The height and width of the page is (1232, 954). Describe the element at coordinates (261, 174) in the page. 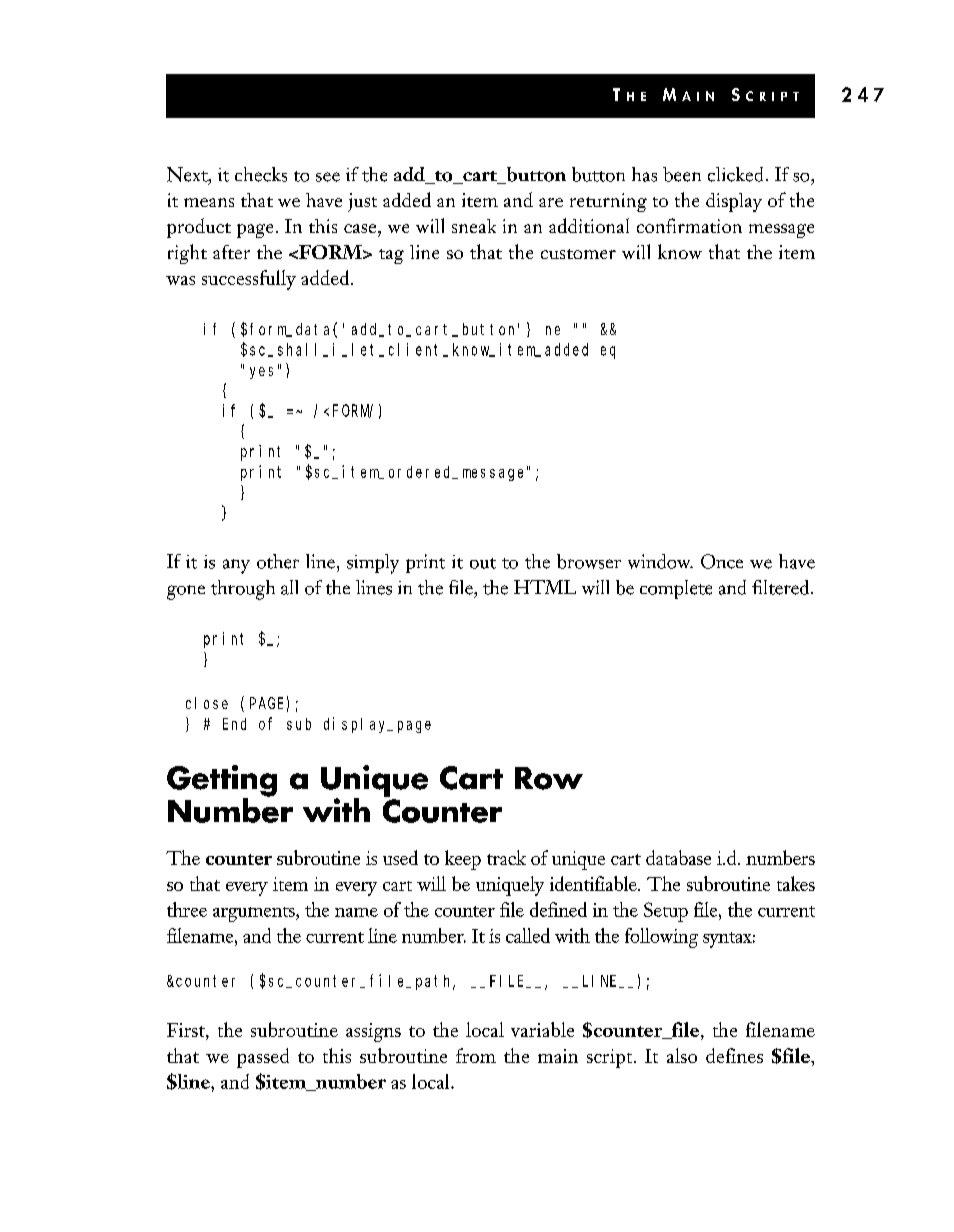

I see `checks` at that location.
